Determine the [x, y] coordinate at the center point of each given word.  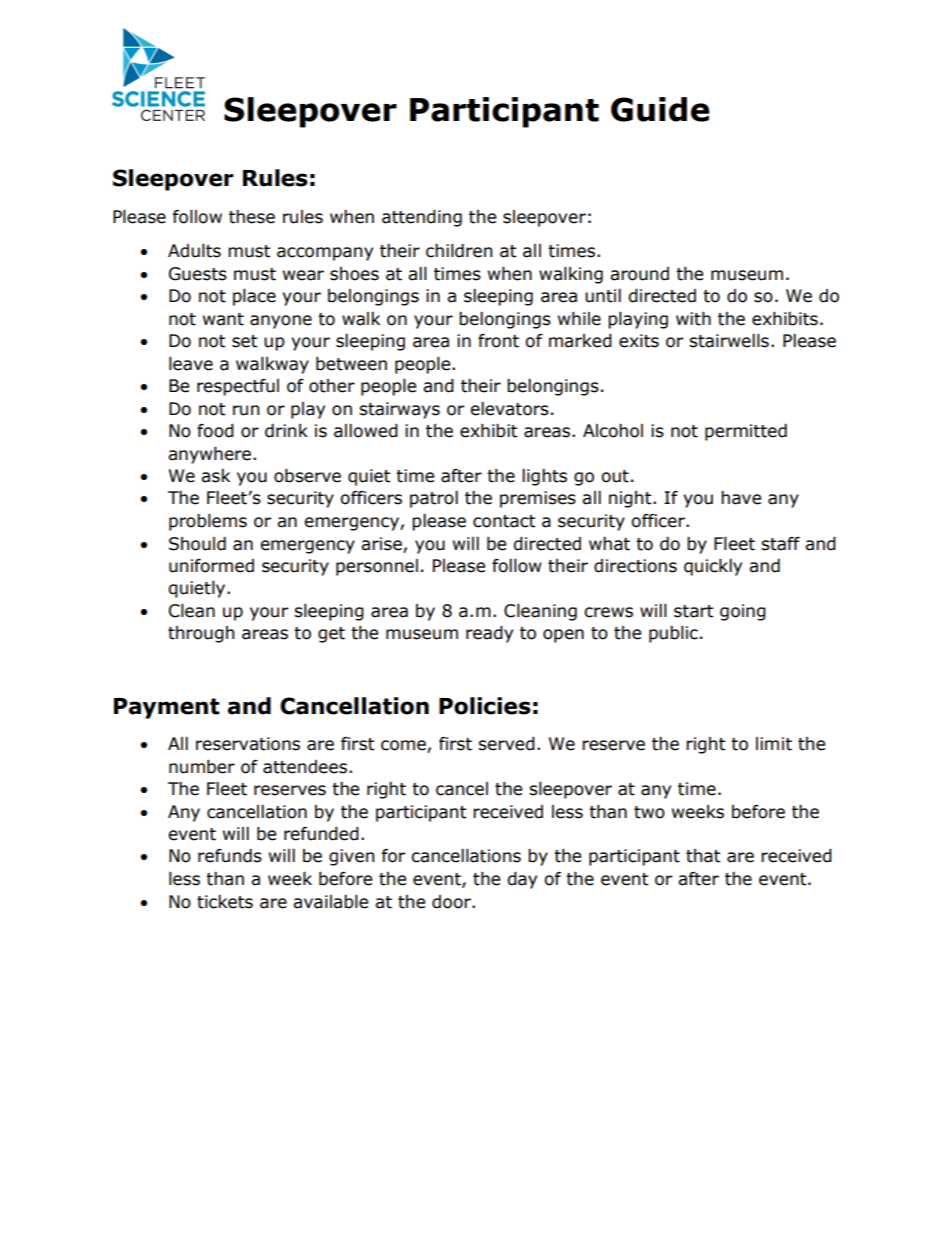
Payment [167, 708]
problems [208, 522]
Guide [660, 109]
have [741, 498]
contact [504, 521]
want [223, 319]
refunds [230, 856]
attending [422, 218]
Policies [485, 706]
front [498, 341]
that [703, 856]
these [252, 217]
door [452, 902]
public [673, 634]
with [693, 319]
